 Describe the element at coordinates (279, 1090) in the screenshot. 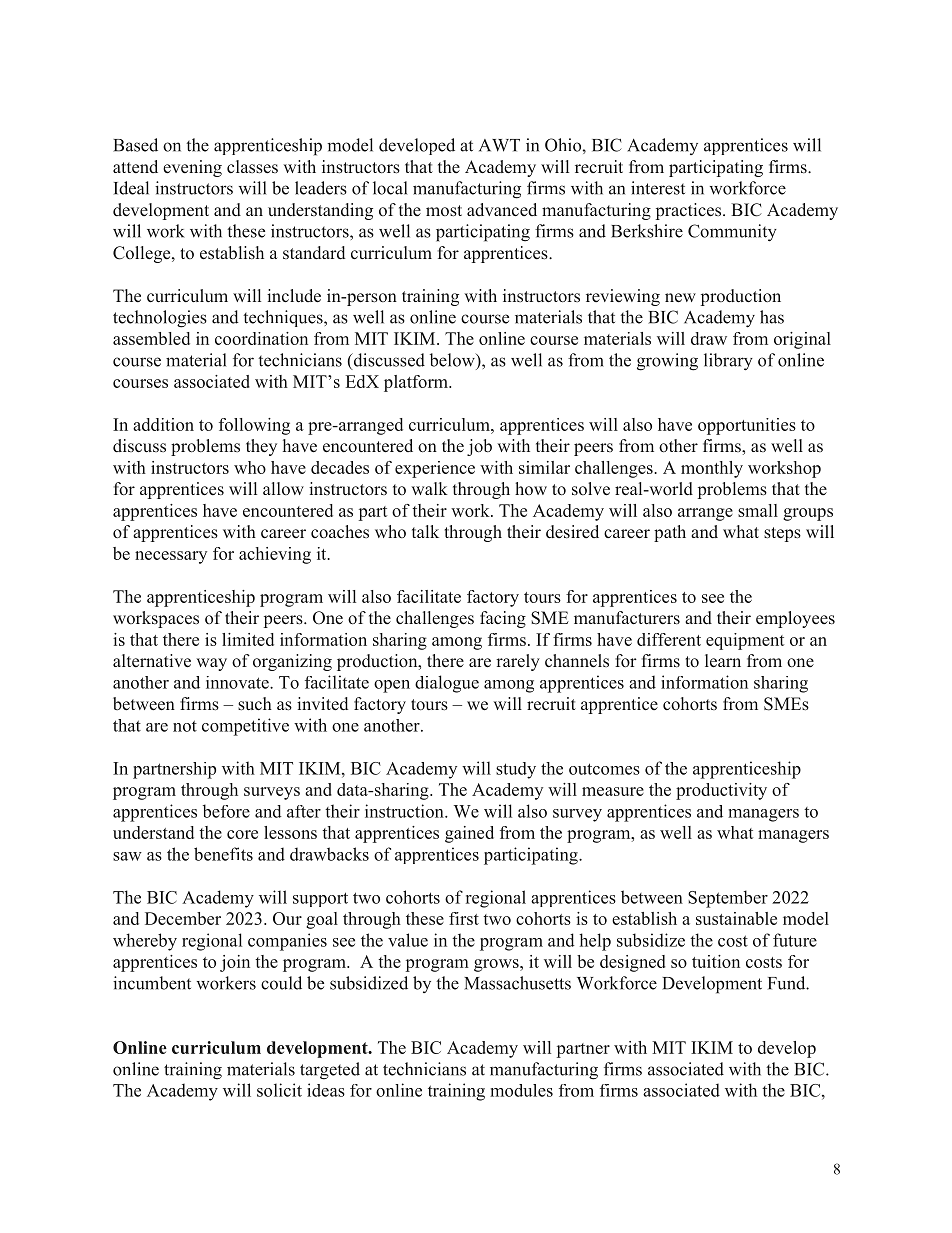

I see `solicit` at that location.
